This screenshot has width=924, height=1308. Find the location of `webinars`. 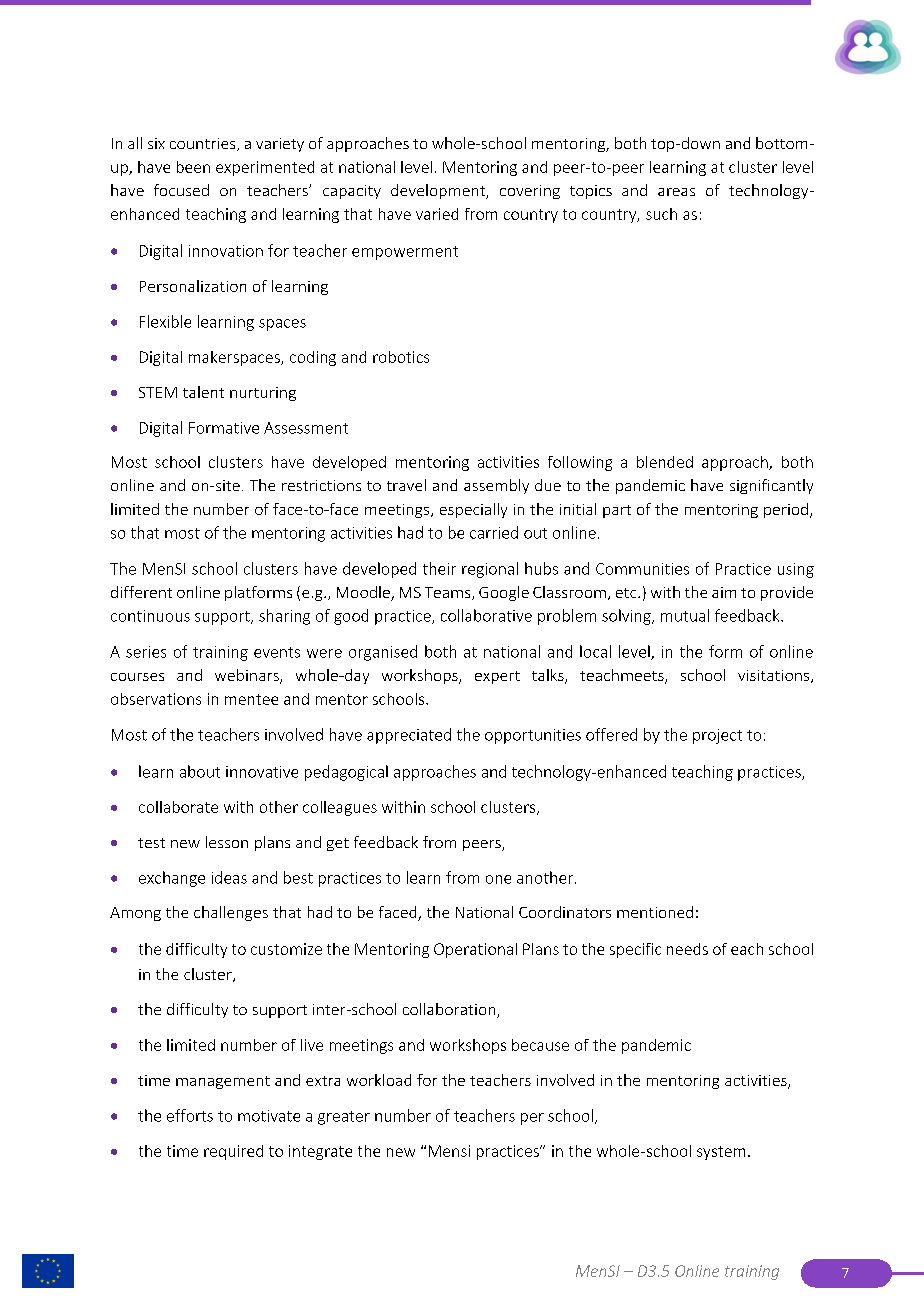

webinars is located at coordinates (248, 676).
